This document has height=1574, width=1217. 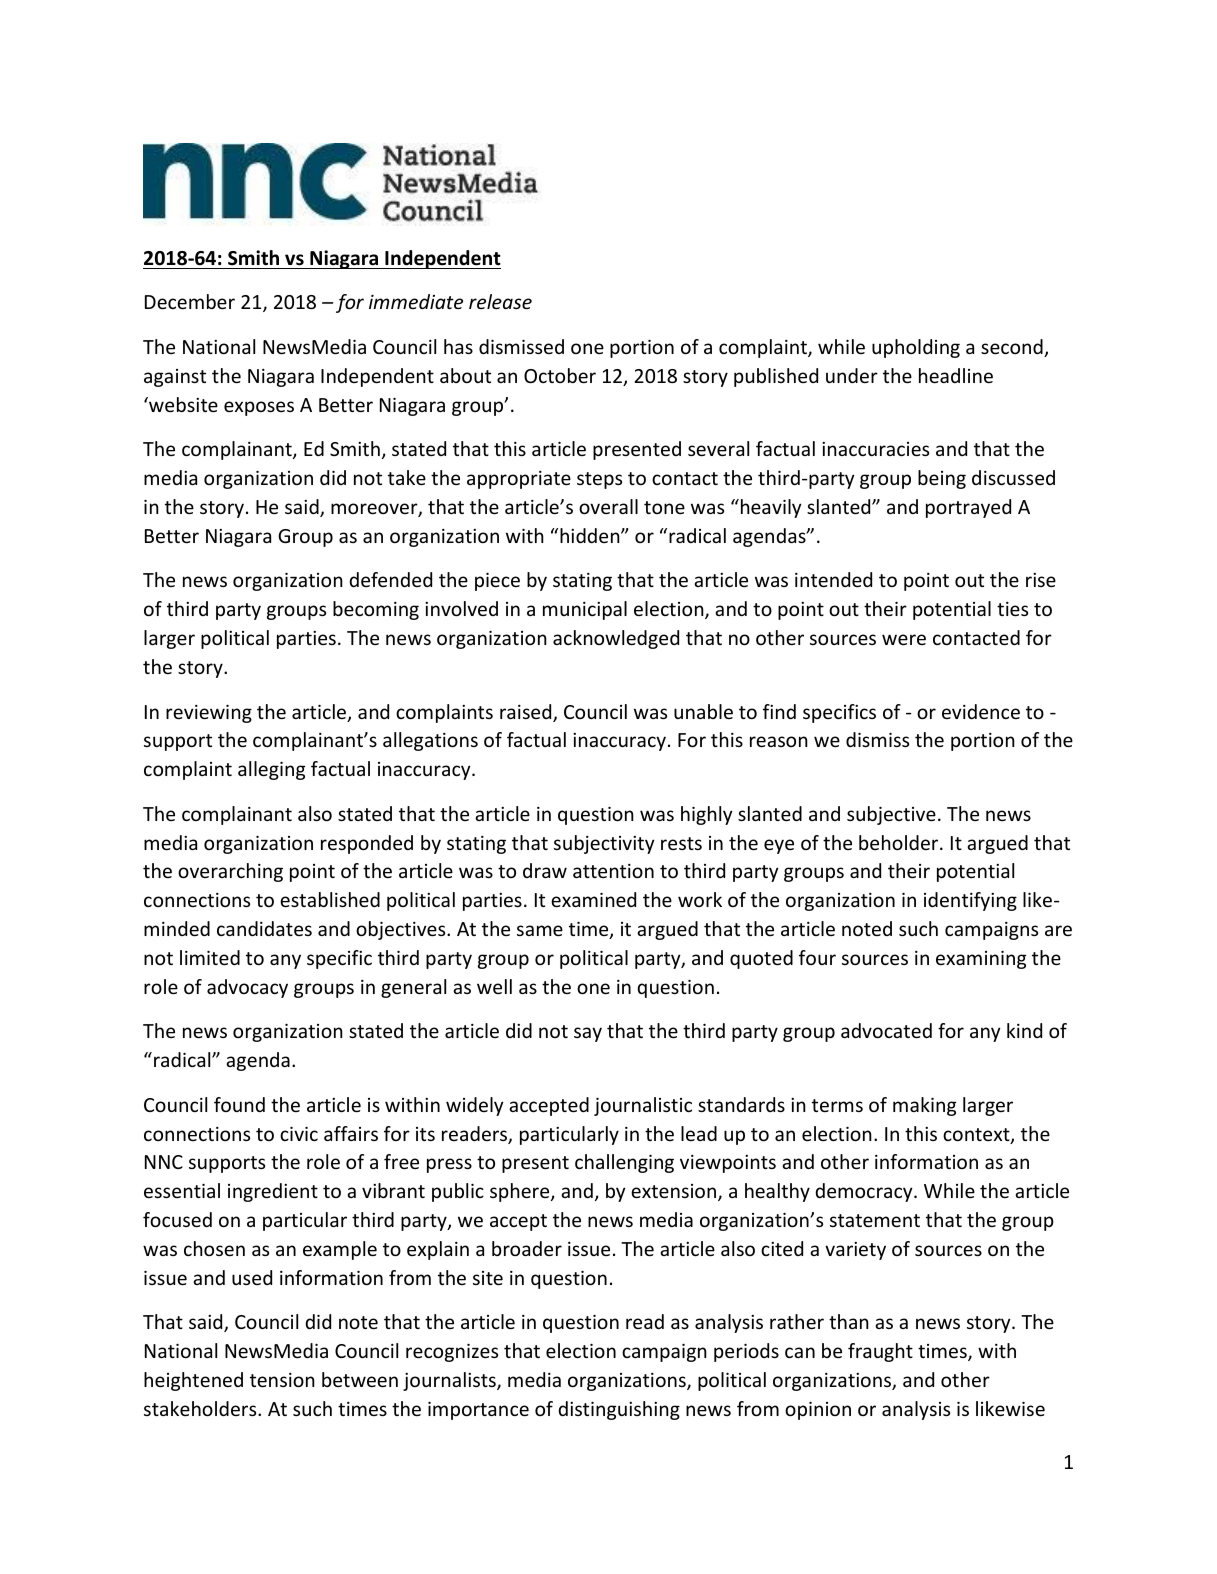 I want to click on municipal, so click(x=585, y=610).
